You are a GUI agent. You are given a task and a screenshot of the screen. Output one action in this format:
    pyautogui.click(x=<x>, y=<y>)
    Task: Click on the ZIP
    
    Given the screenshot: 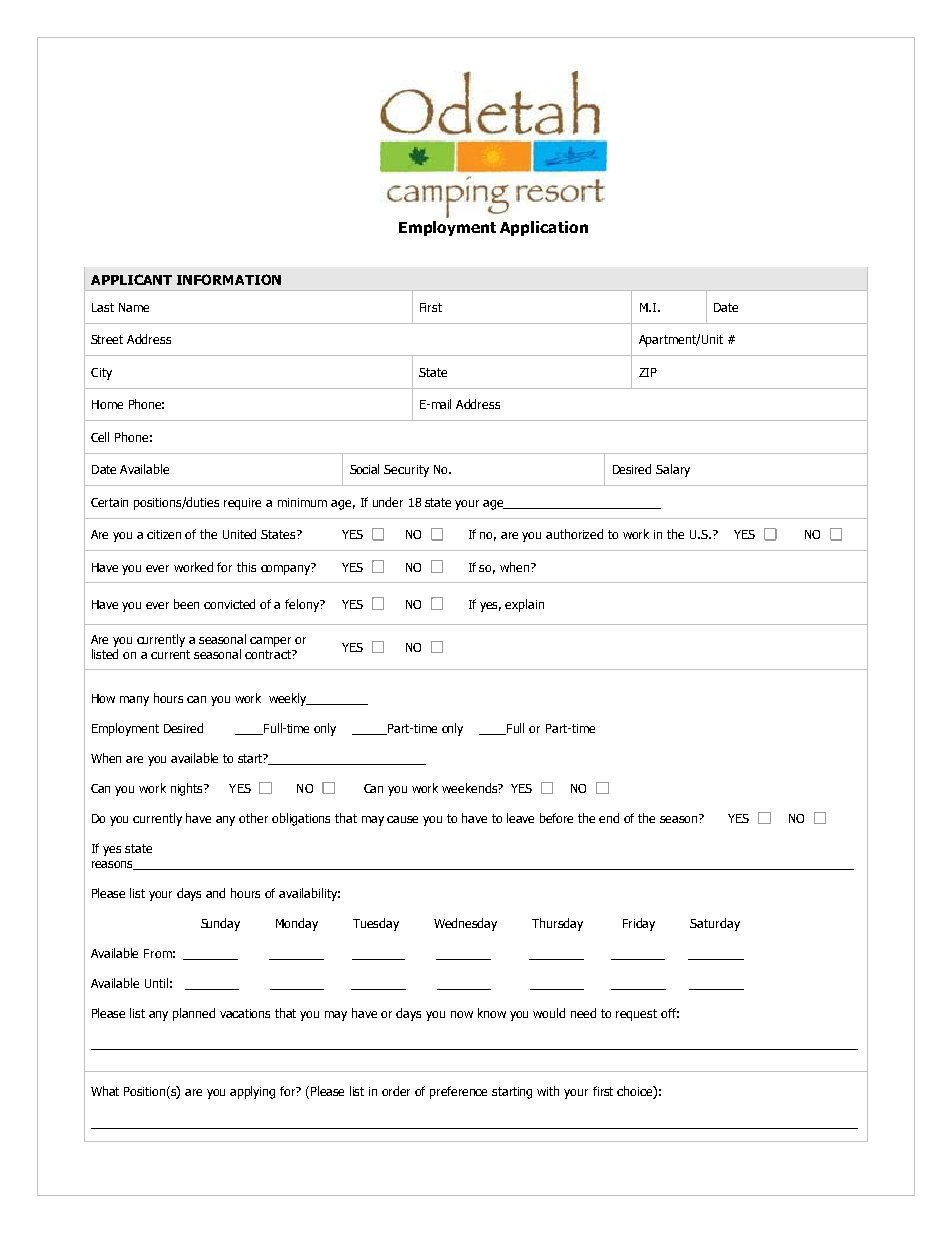 What is the action you would take?
    pyautogui.click(x=648, y=372)
